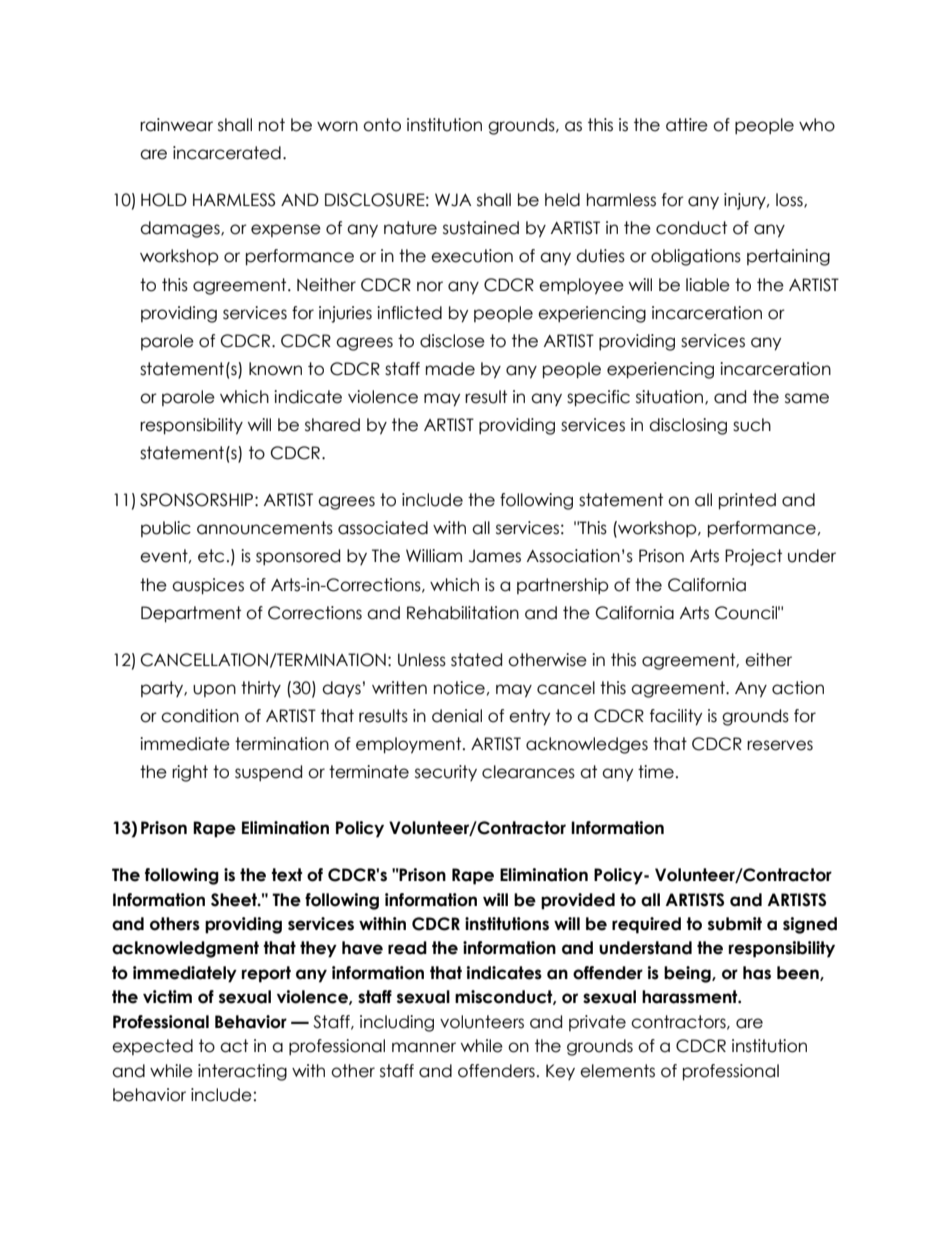 The image size is (952, 1233). What do you see at coordinates (757, 973) in the screenshot?
I see `has` at bounding box center [757, 973].
